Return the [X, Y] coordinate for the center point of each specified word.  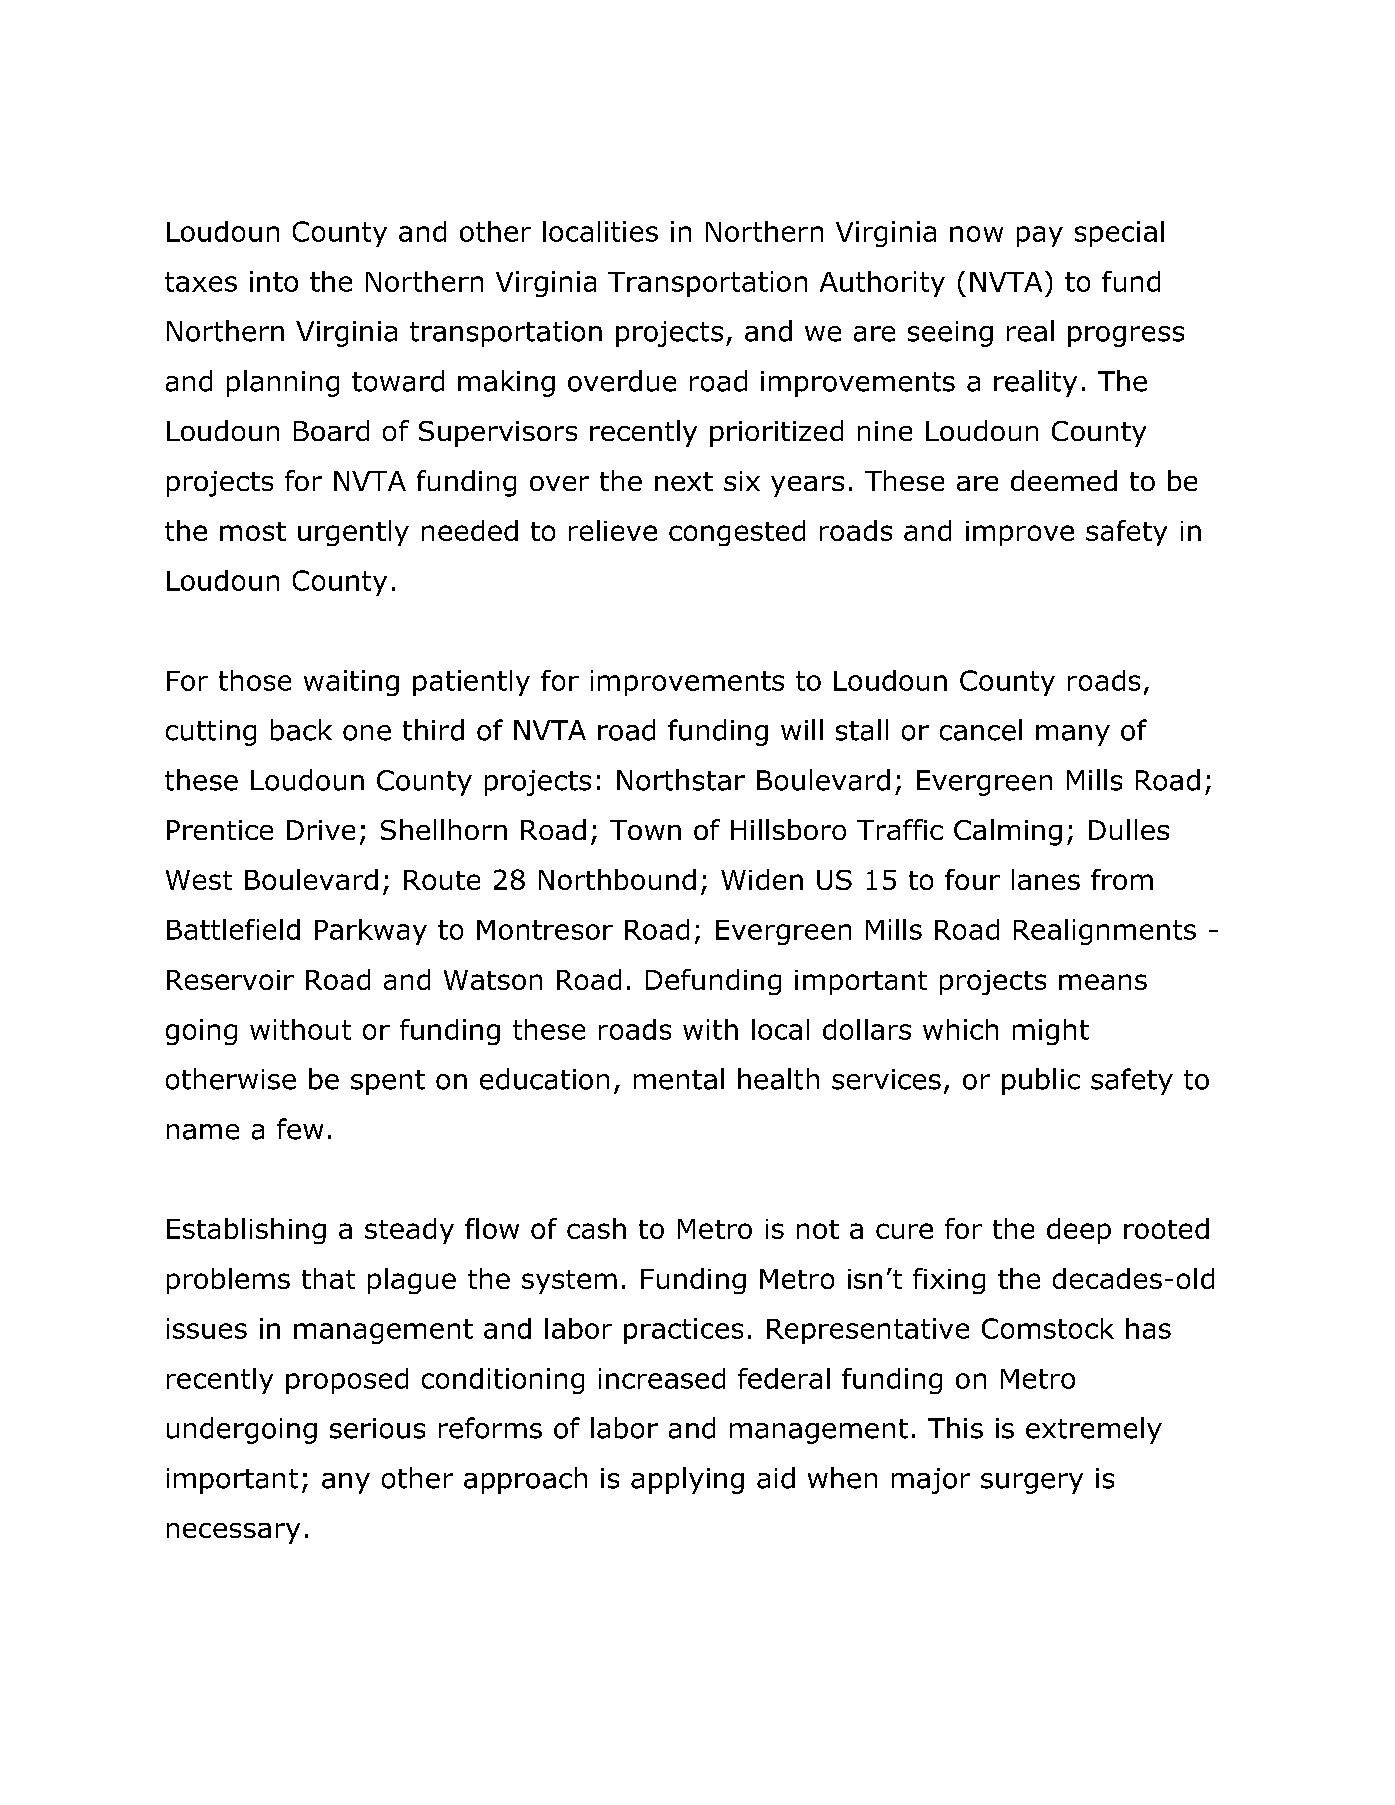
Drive [321, 830]
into [274, 281]
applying [687, 1480]
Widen [762, 879]
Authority [882, 284]
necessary [233, 1533]
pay [1040, 236]
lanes [1046, 879]
